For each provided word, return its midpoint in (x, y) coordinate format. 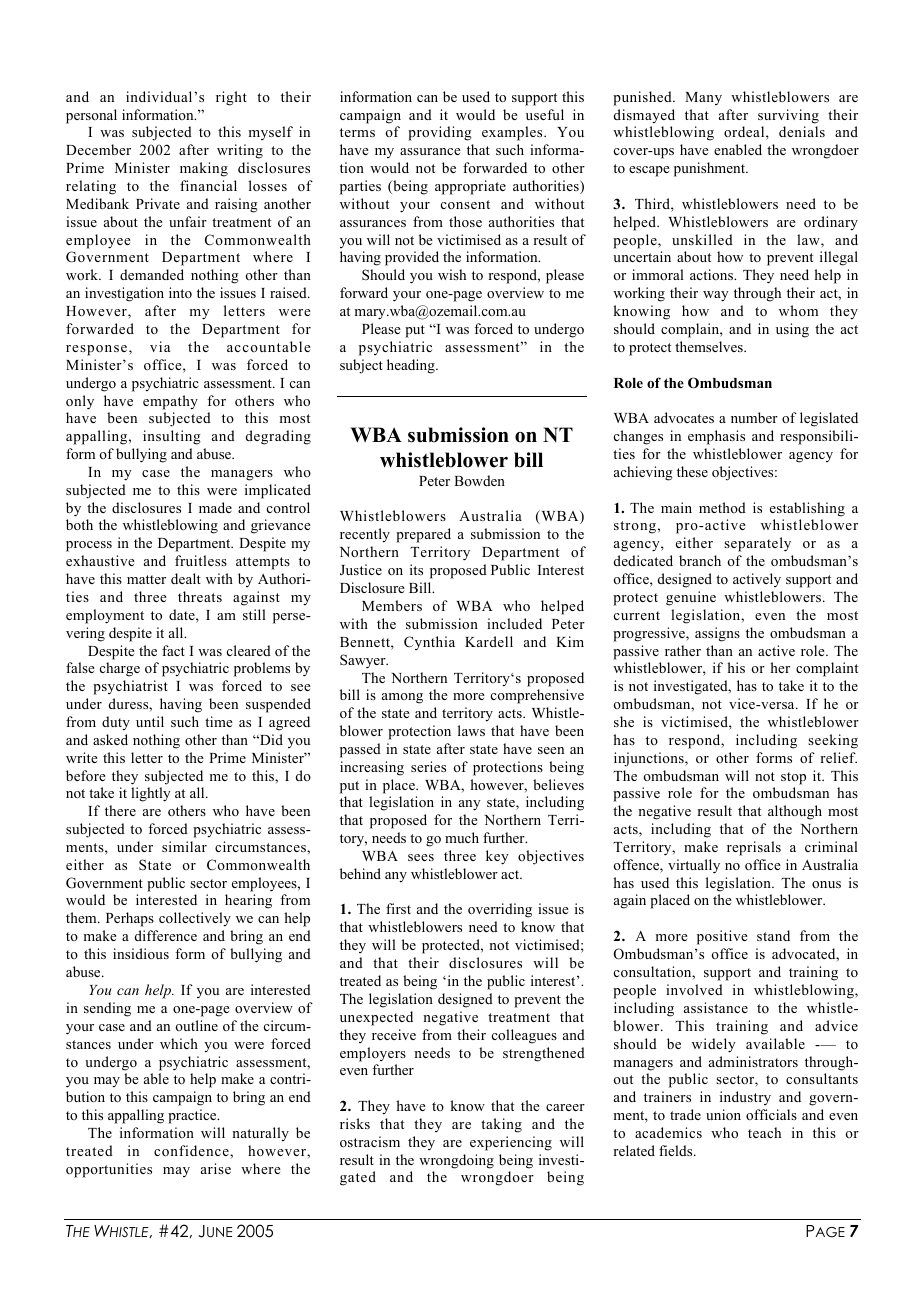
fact (173, 650)
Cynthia (429, 643)
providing (440, 133)
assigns (717, 634)
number (754, 417)
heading (412, 366)
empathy (170, 402)
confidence (192, 1150)
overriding (500, 910)
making (204, 169)
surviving (788, 116)
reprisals (754, 848)
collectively (195, 919)
